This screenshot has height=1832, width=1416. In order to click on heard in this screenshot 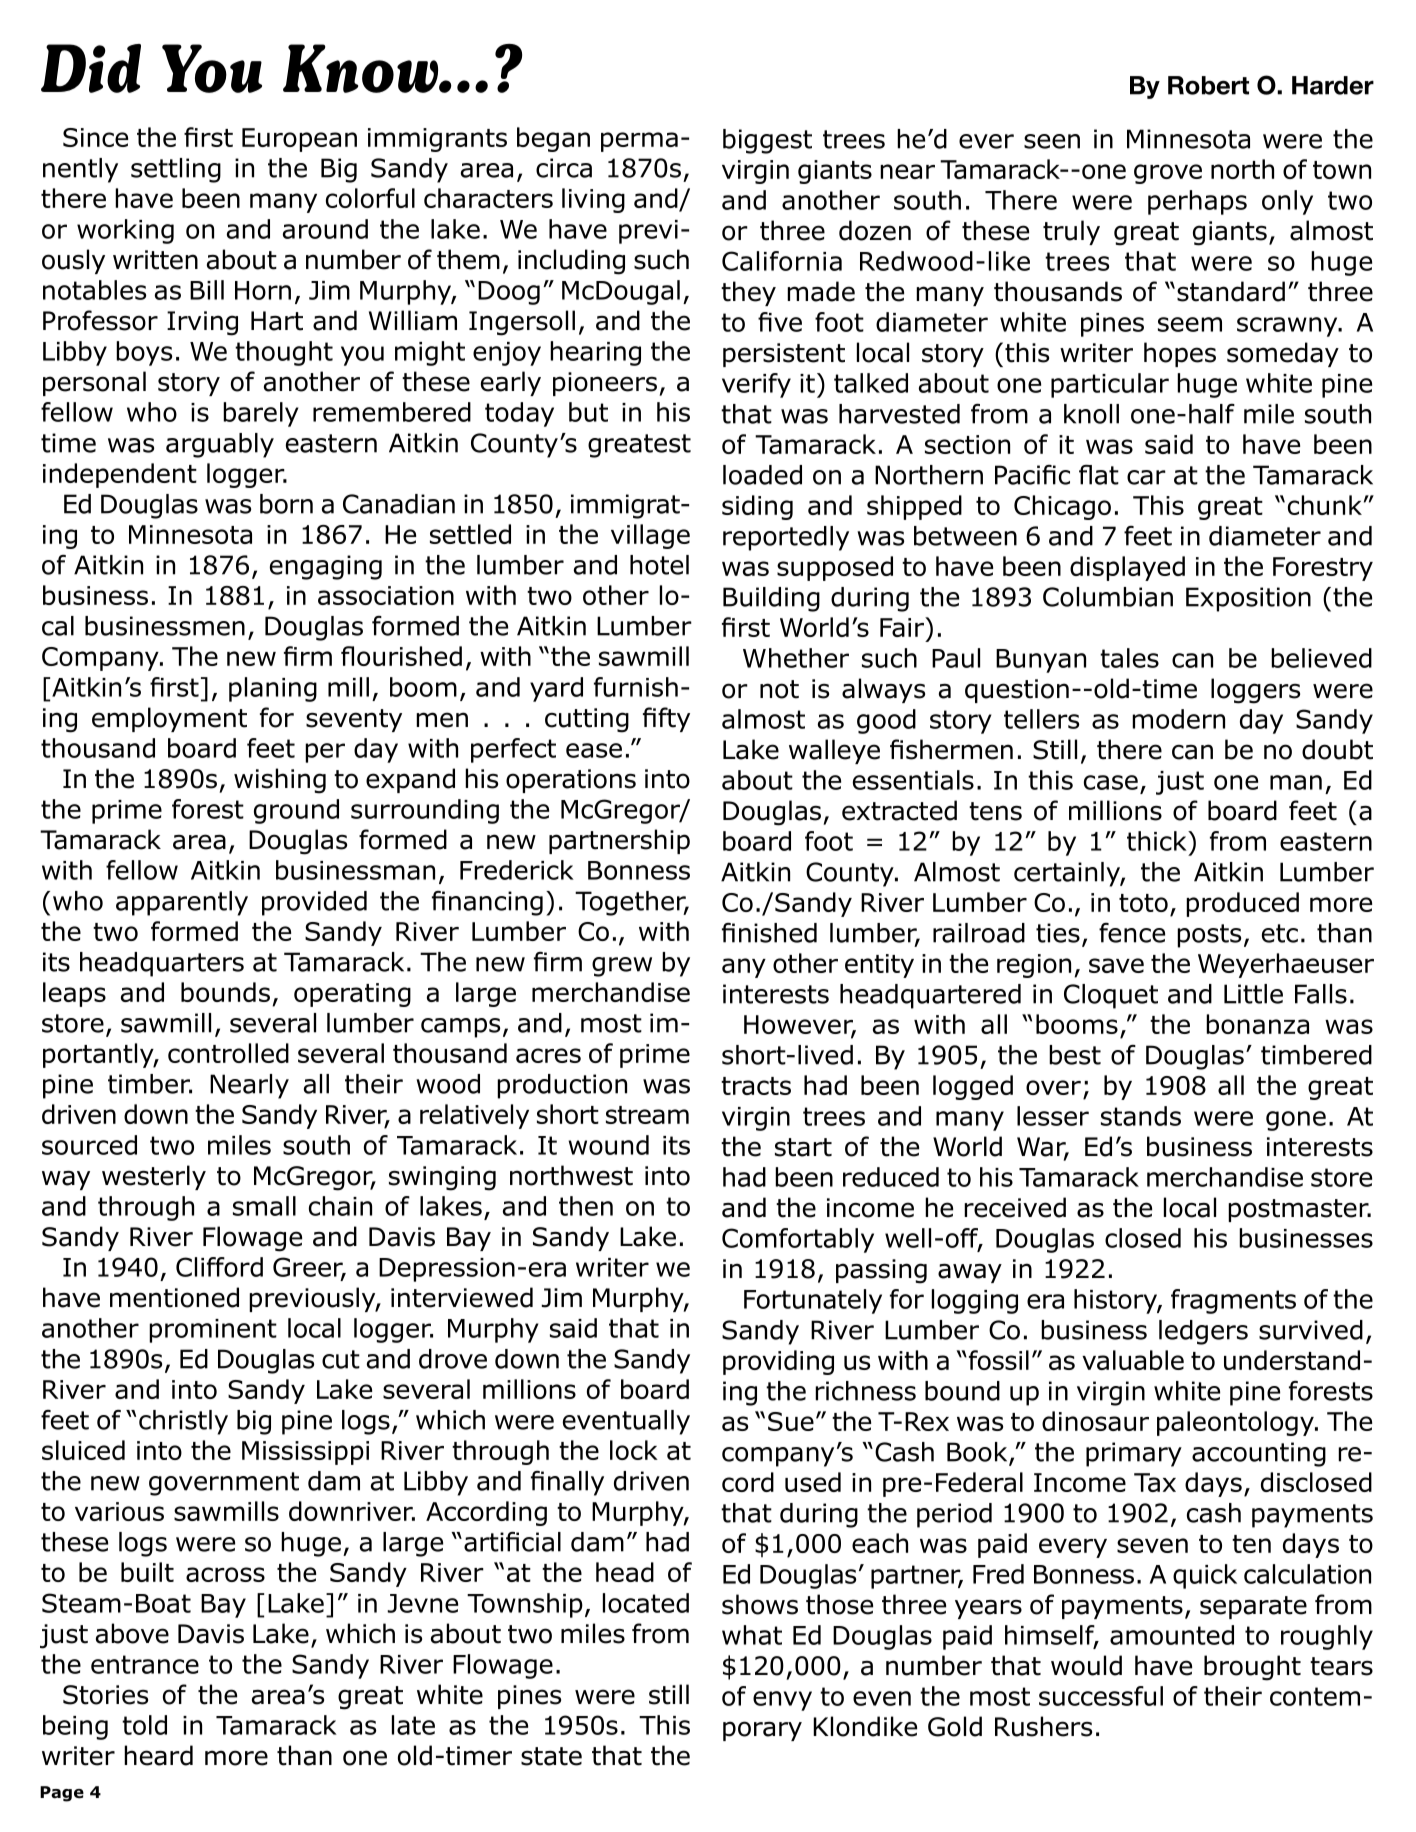, I will do `click(158, 1755)`.
